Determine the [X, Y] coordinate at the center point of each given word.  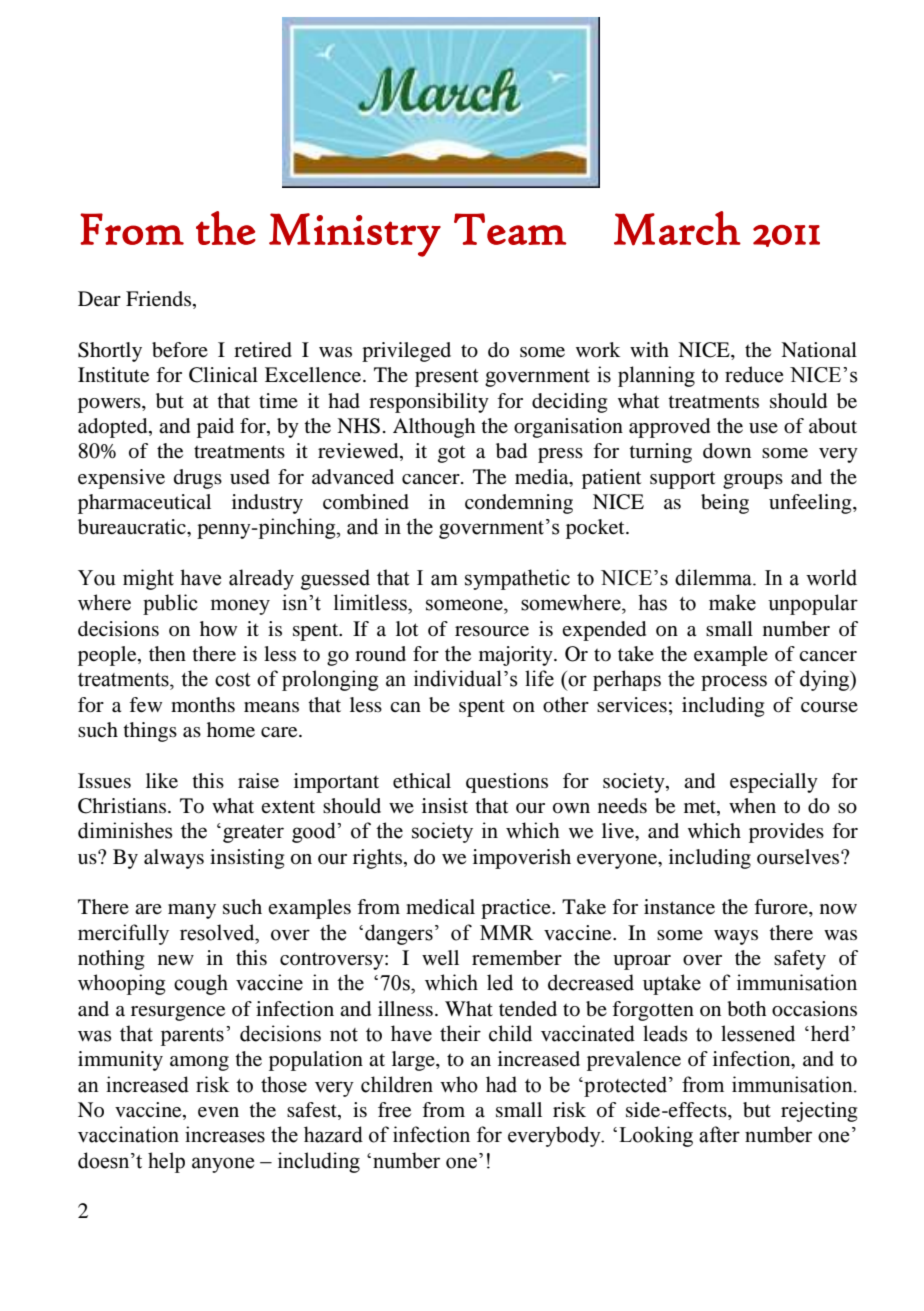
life [539, 678]
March [677, 228]
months [203, 704]
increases [225, 1134]
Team [510, 229]
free [394, 1110]
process [734, 683]
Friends [160, 300]
